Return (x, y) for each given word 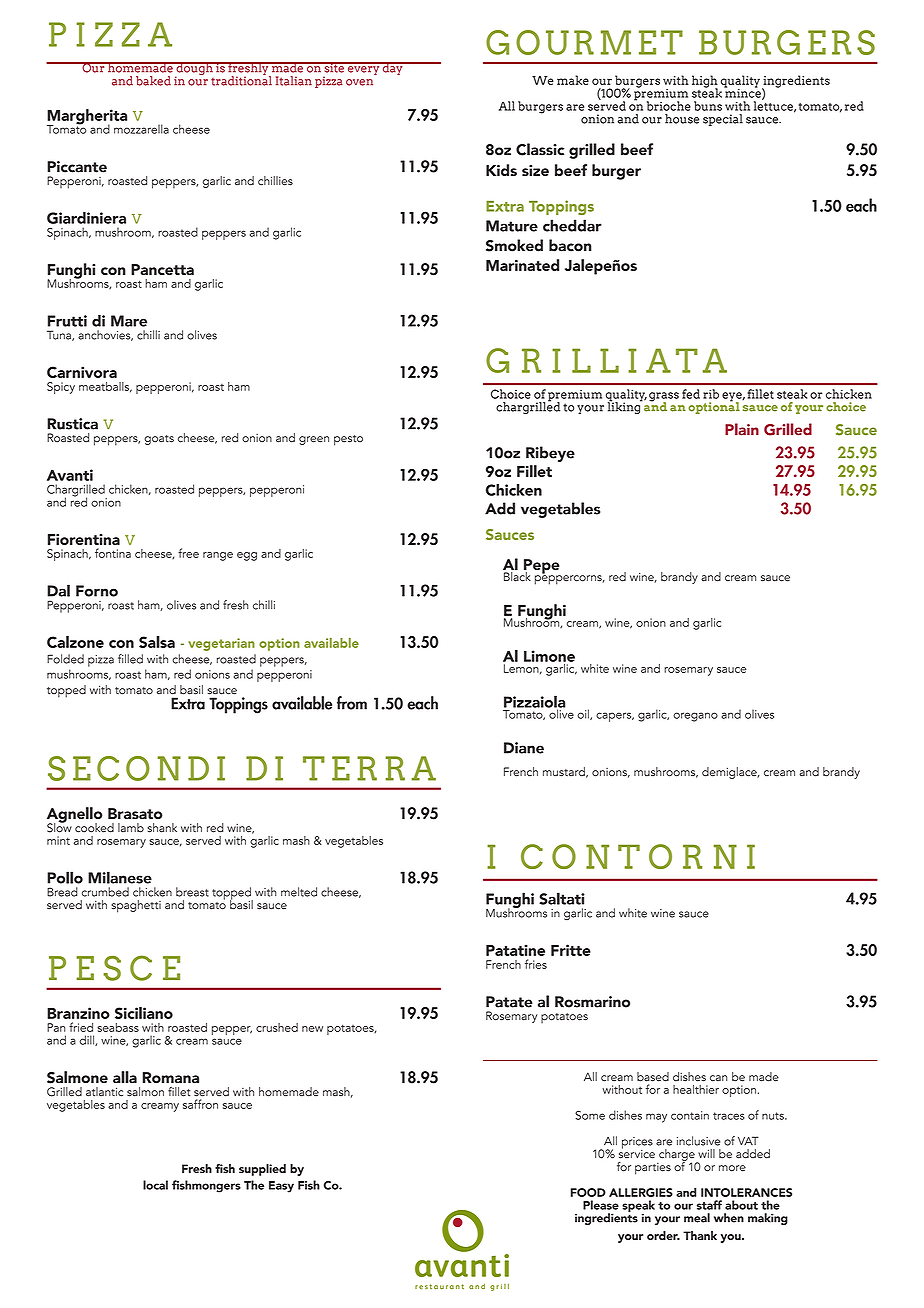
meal (697, 1218)
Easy (281, 1187)
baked (153, 81)
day (393, 68)
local (155, 1185)
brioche (669, 106)
